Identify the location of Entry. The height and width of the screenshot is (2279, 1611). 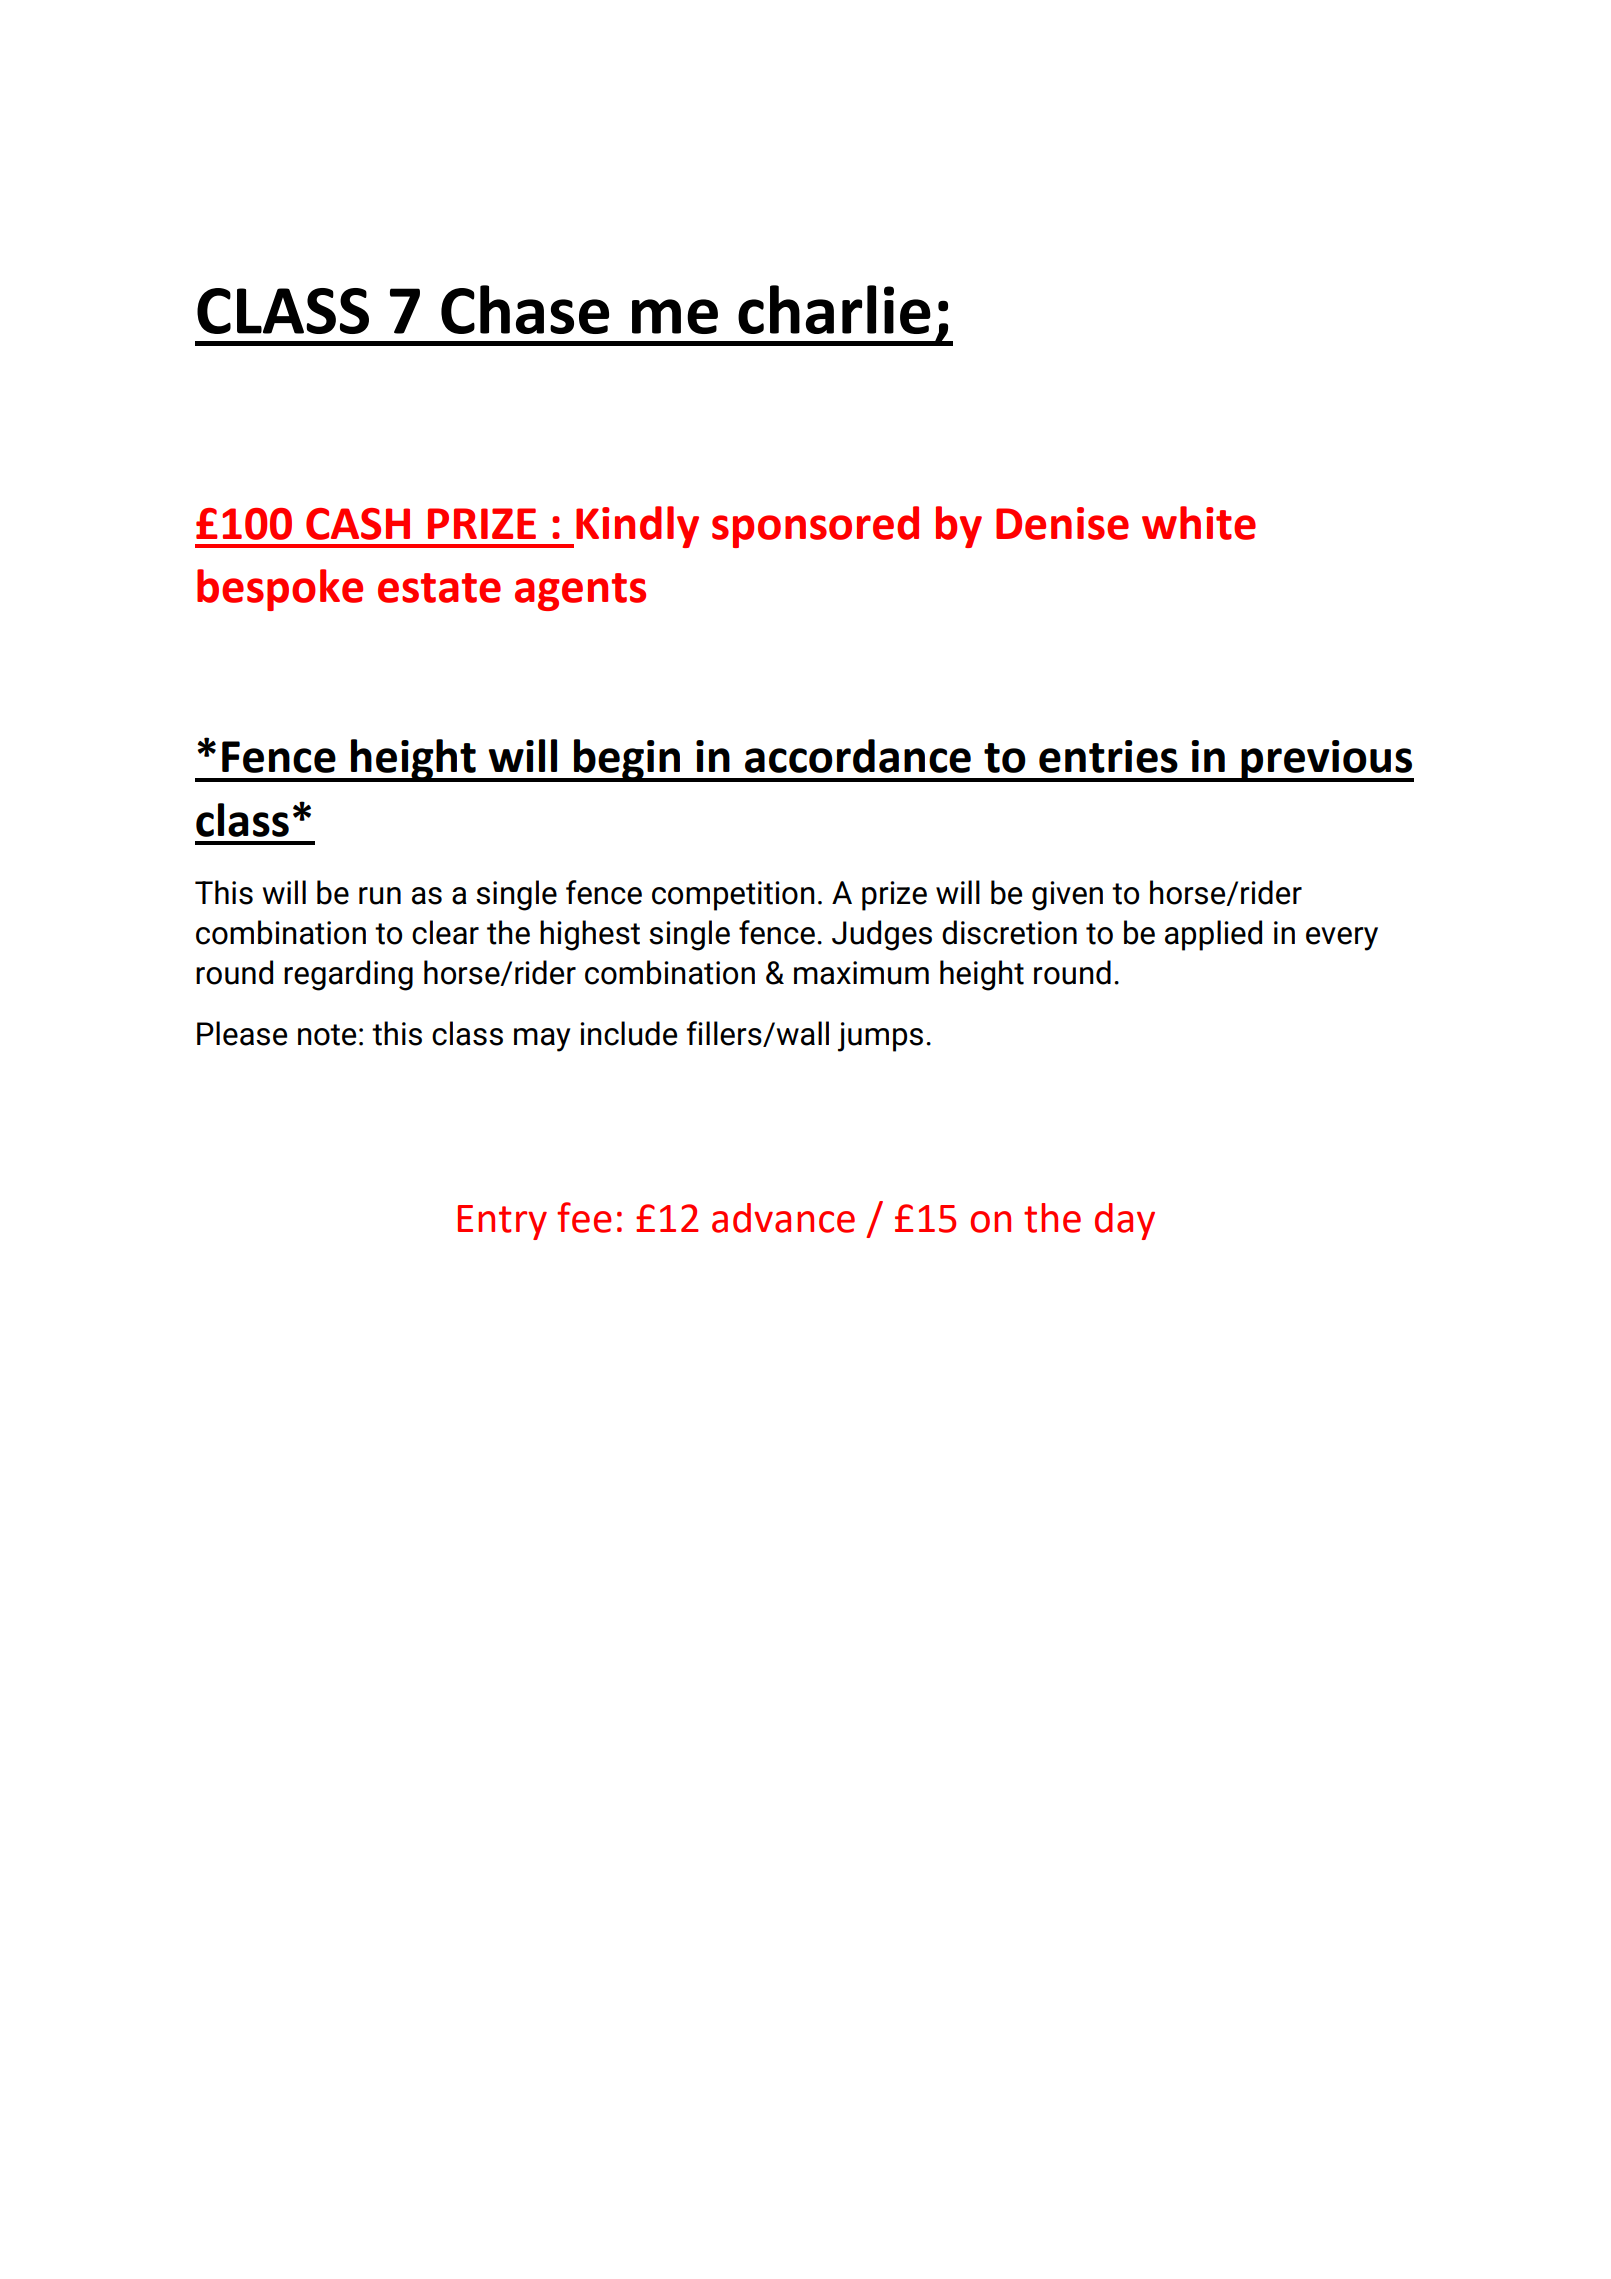
(502, 1222).
